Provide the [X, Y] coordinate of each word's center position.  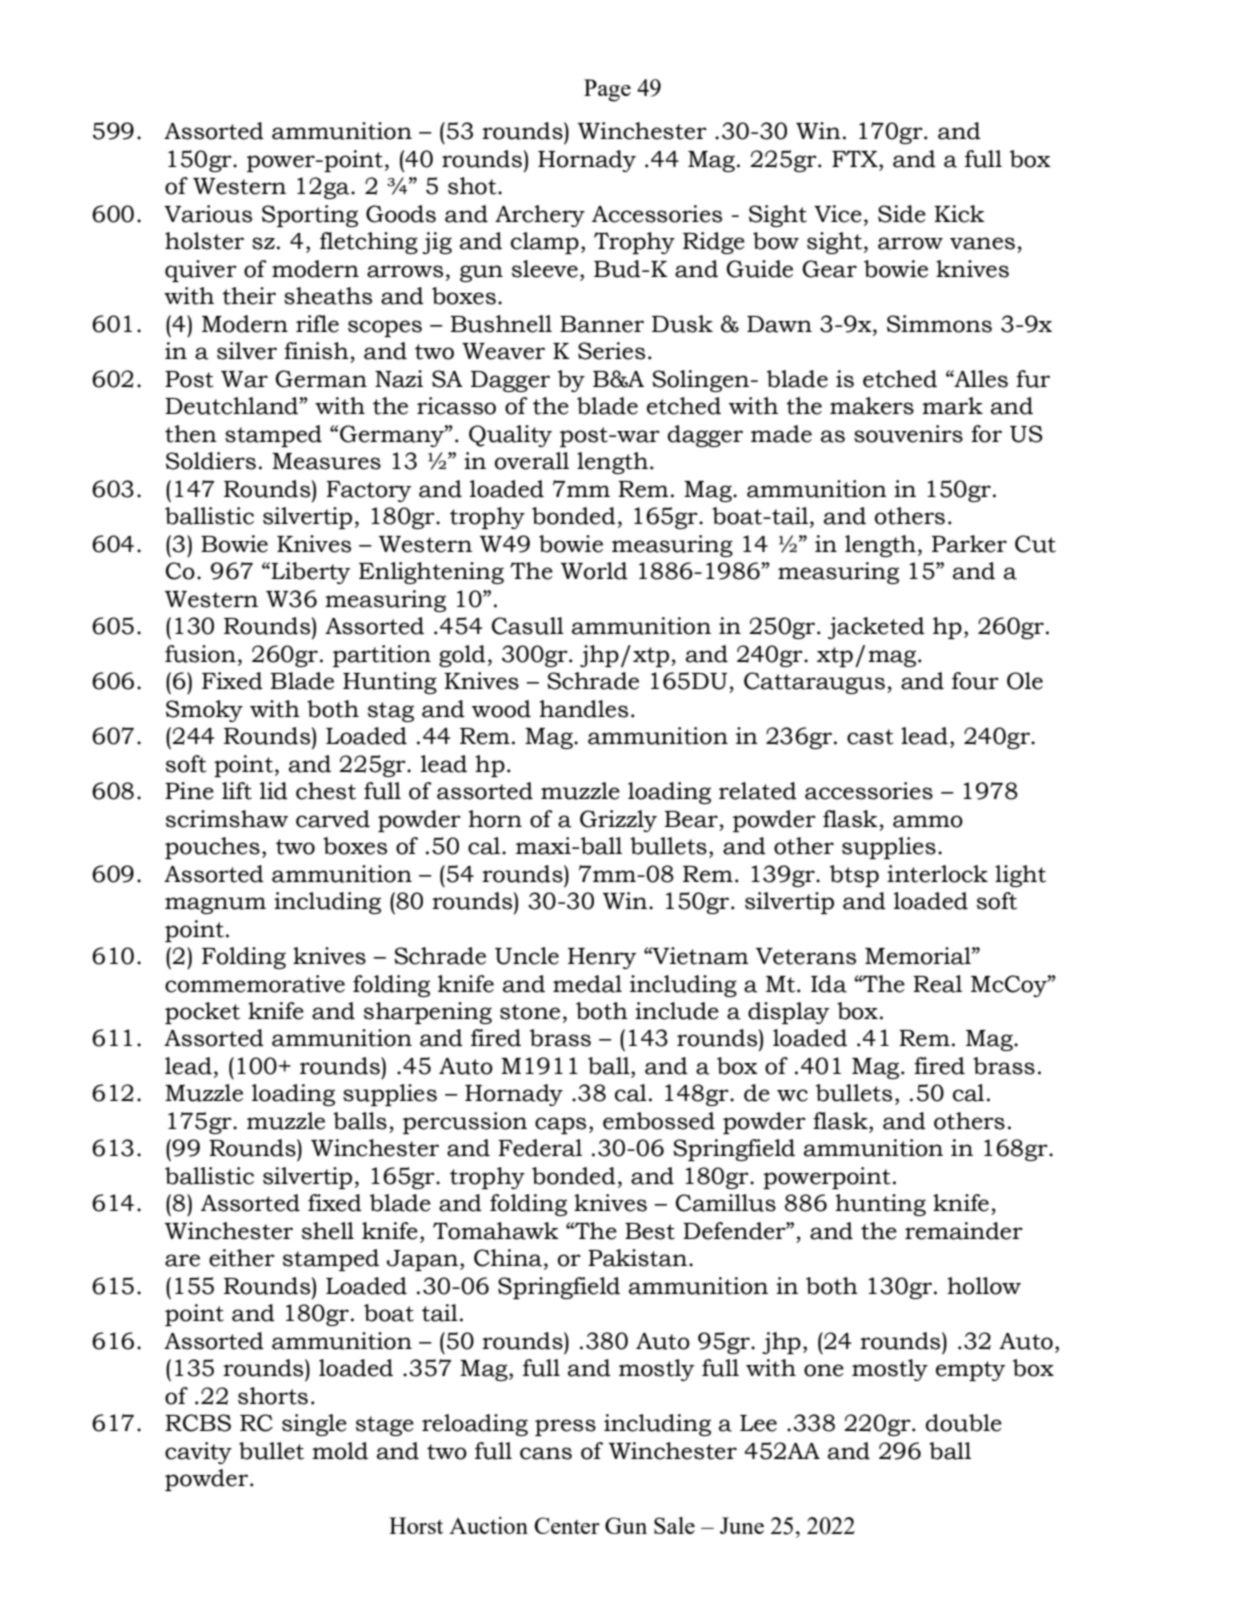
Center [567, 1525]
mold [340, 1451]
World [594, 571]
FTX [856, 158]
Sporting [310, 216]
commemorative [255, 984]
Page [607, 90]
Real [937, 984]
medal [587, 984]
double [964, 1423]
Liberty [311, 573]
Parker [969, 544]
